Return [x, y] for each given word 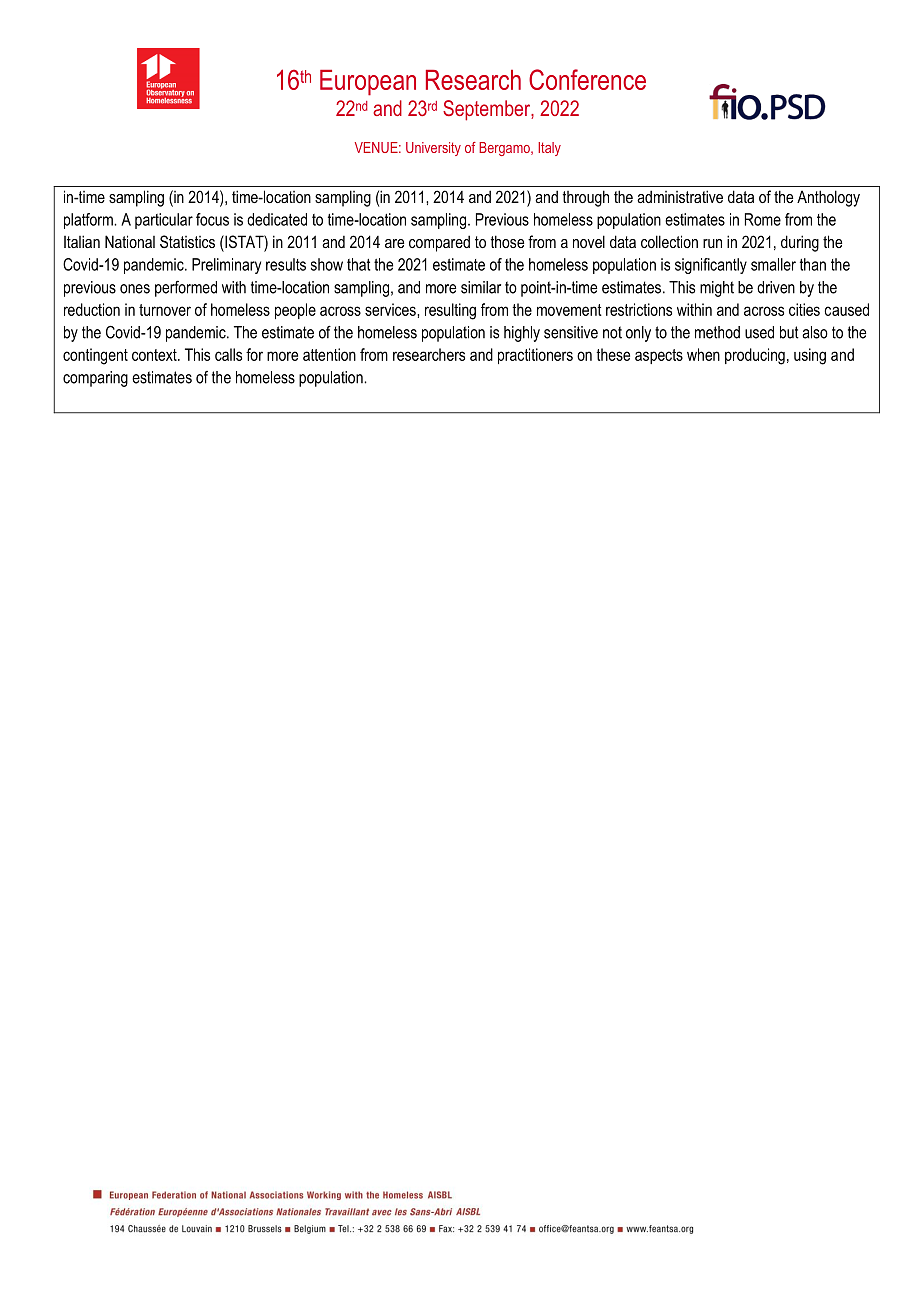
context [155, 355]
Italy [549, 149]
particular [164, 221]
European [368, 83]
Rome [763, 219]
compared [439, 243]
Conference [587, 79]
